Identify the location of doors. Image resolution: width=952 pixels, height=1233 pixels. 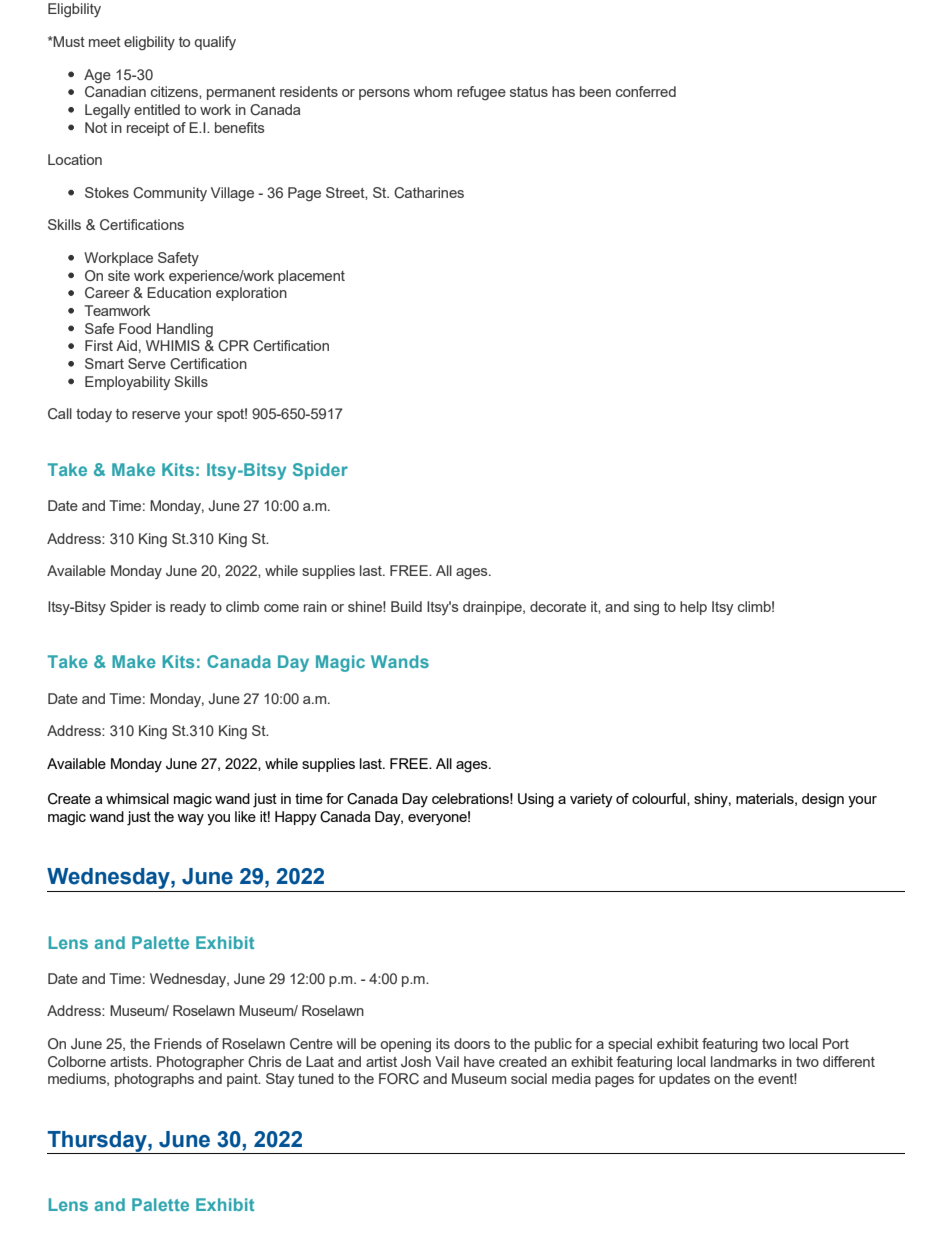
(472, 1043).
